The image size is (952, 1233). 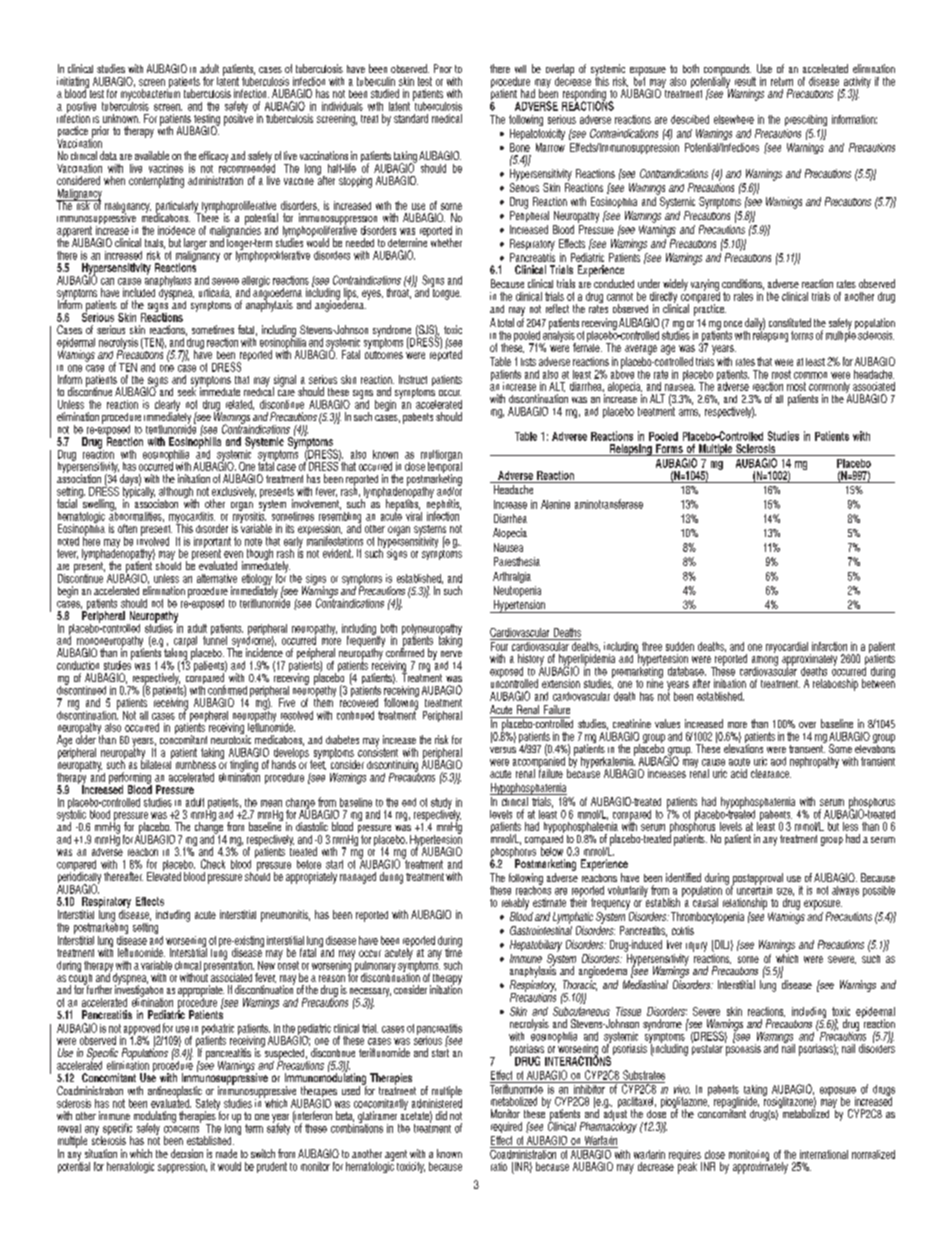 What do you see at coordinates (782, 81) in the page?
I see `return` at bounding box center [782, 81].
